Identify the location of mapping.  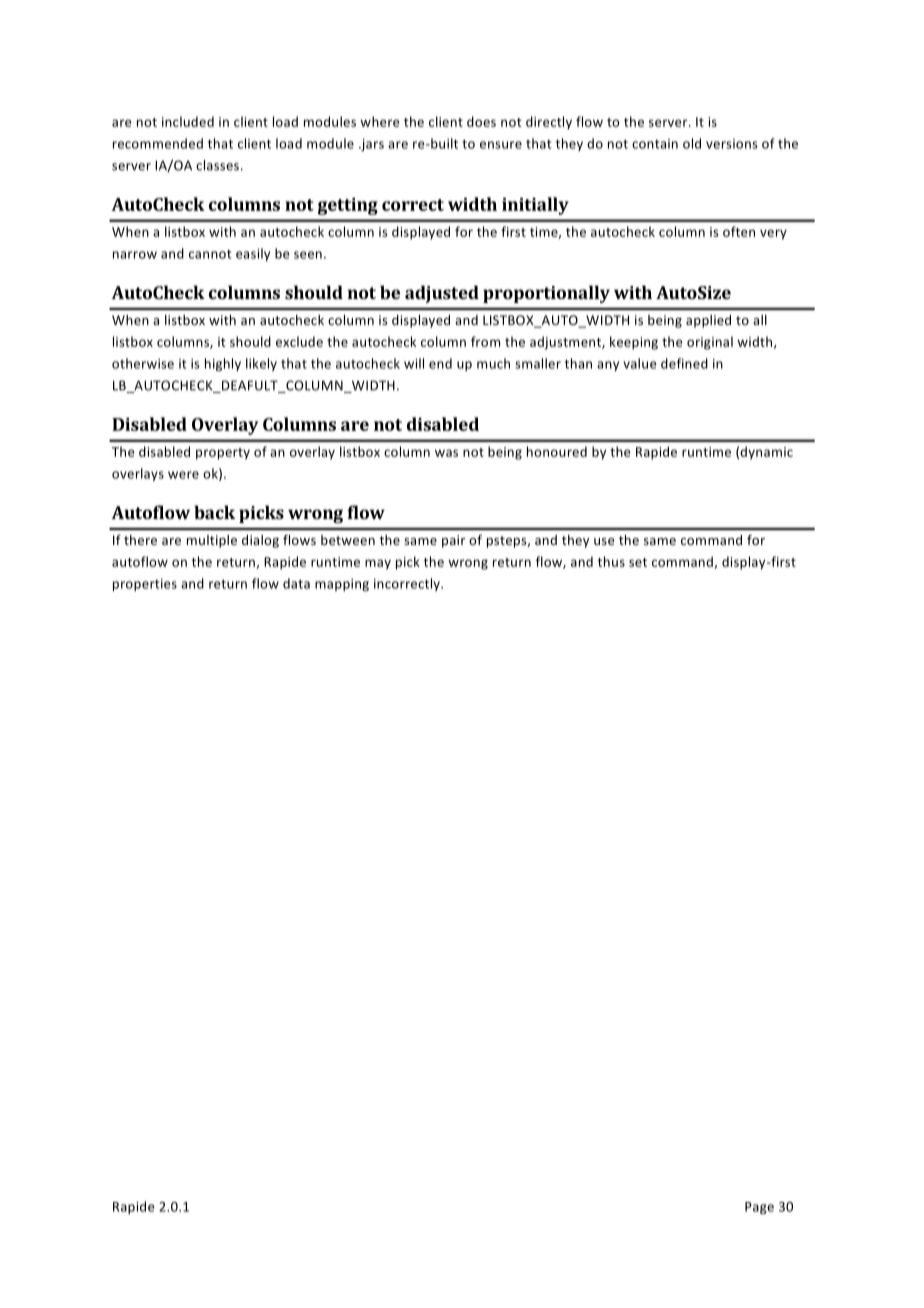
(342, 585).
